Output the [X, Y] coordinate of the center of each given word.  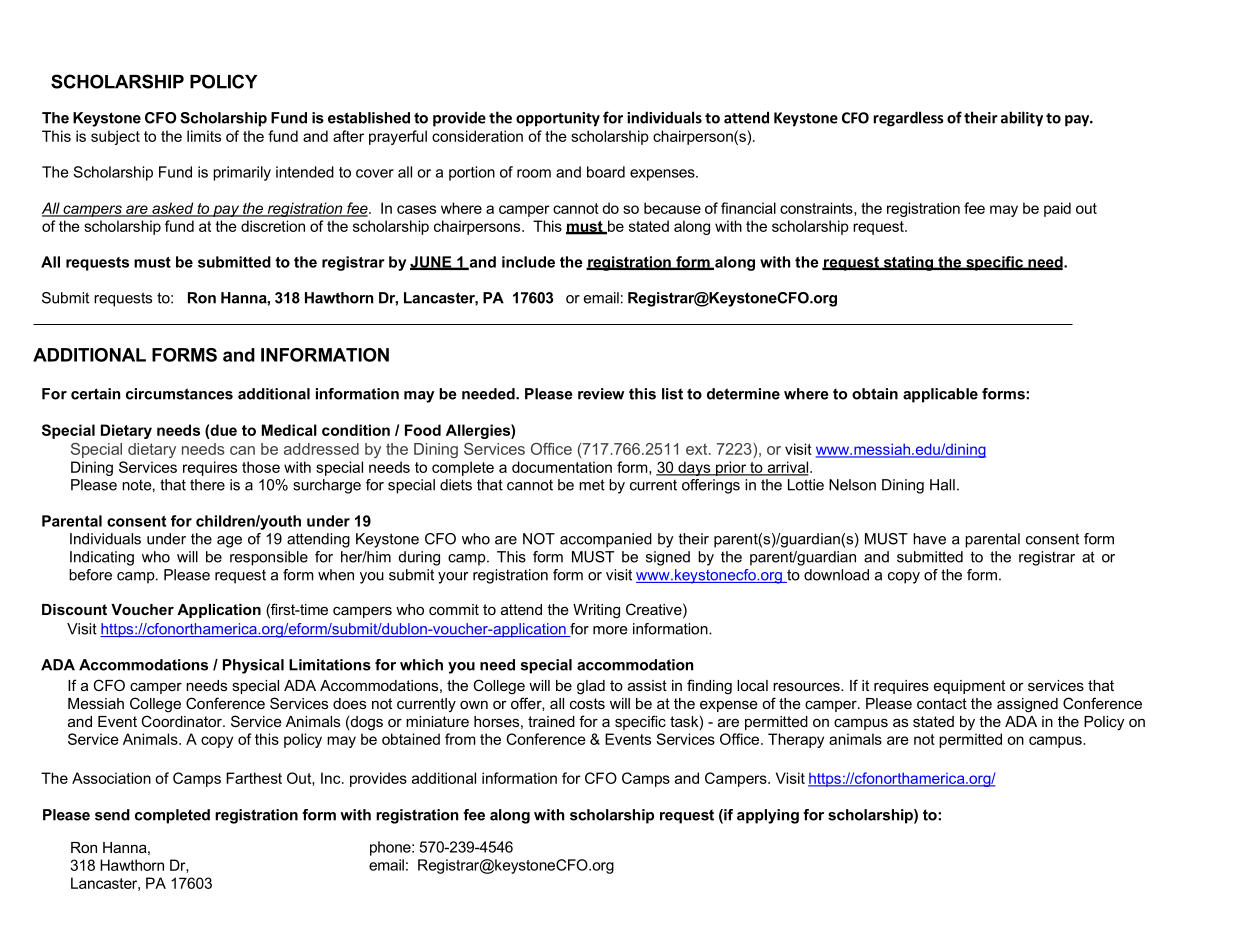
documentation [562, 467]
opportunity [558, 119]
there [207, 485]
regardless [908, 119]
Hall [942, 485]
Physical [253, 666]
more [610, 630]
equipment [969, 687]
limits [204, 136]
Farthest [254, 778]
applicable [940, 395]
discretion [273, 226]
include [528, 262]
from [460, 739]
